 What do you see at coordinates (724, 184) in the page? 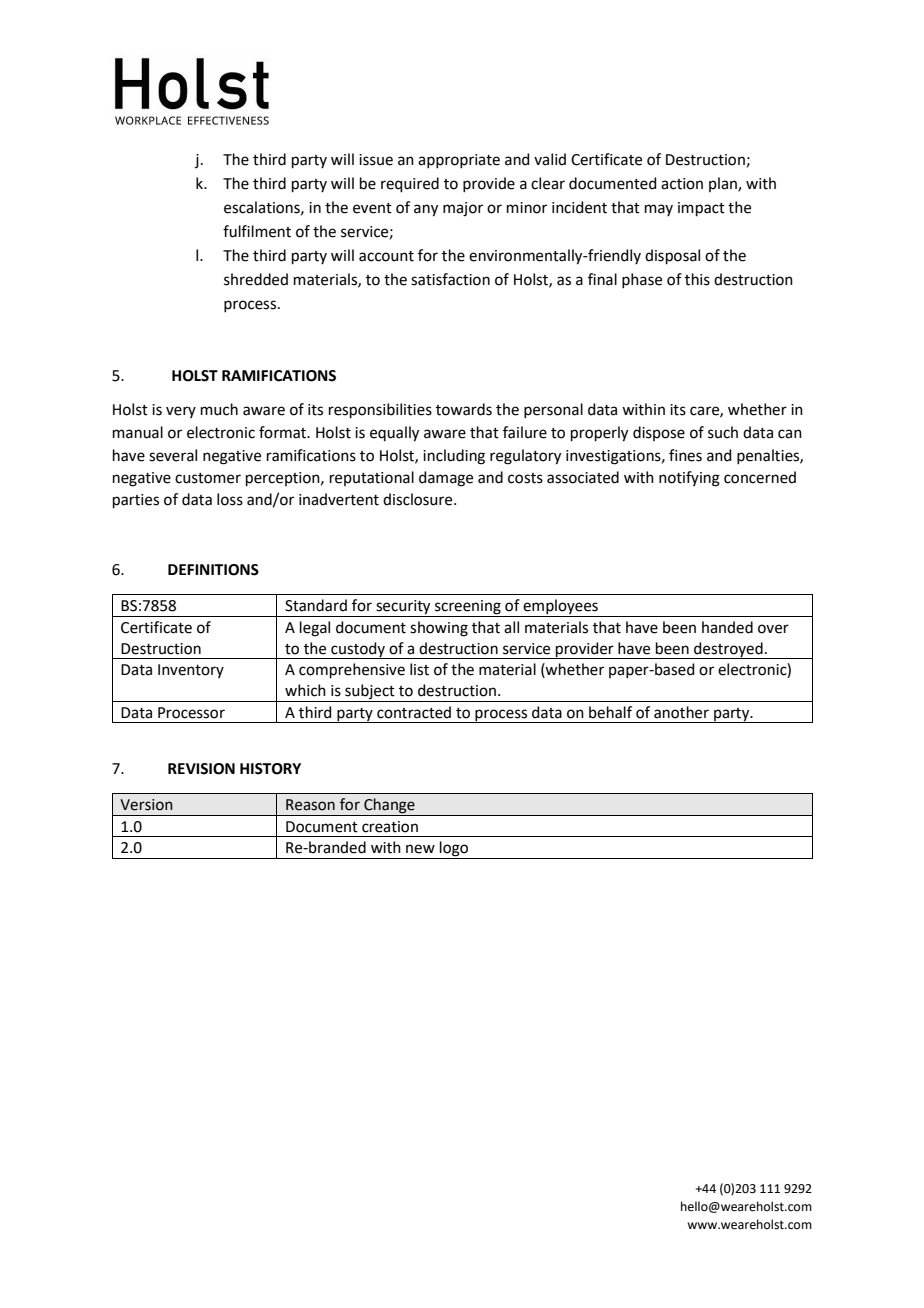
I see `plan` at bounding box center [724, 184].
